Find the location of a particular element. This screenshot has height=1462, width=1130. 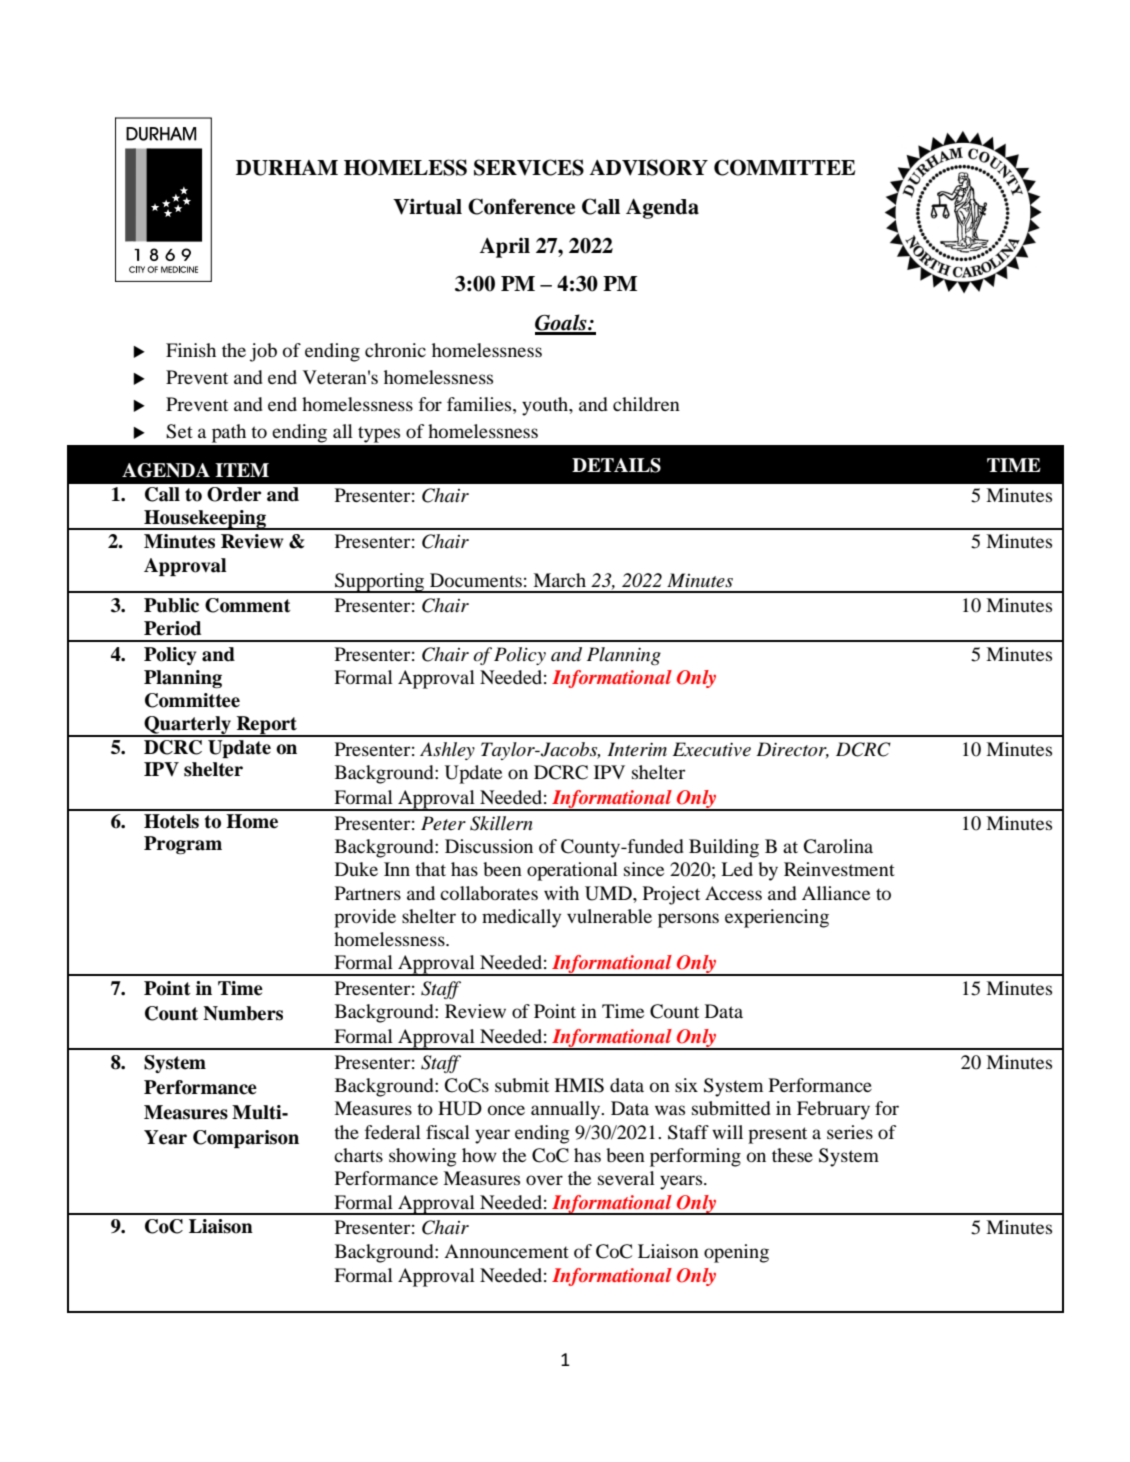

charts is located at coordinates (358, 1155).
